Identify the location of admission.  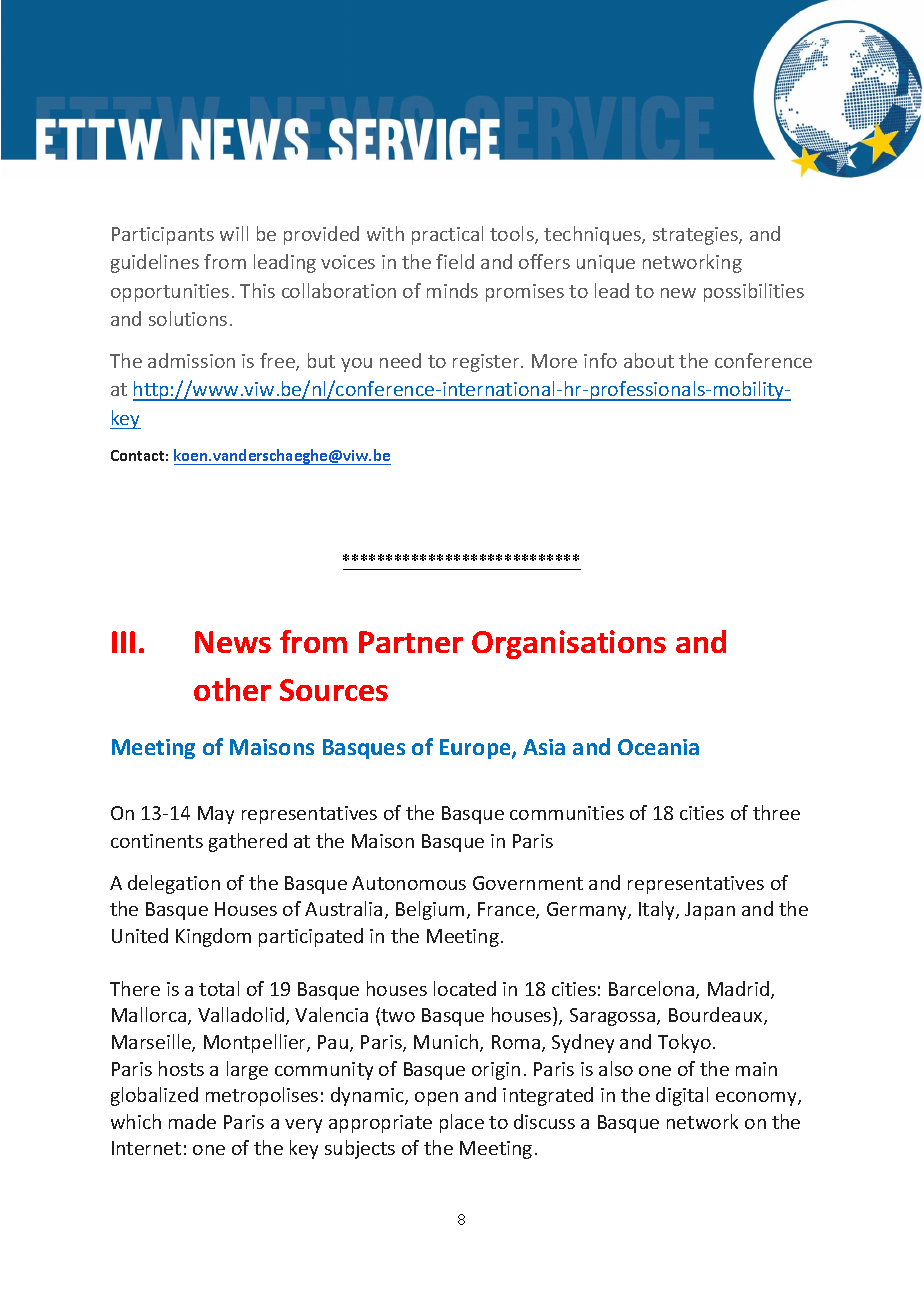
(191, 360).
